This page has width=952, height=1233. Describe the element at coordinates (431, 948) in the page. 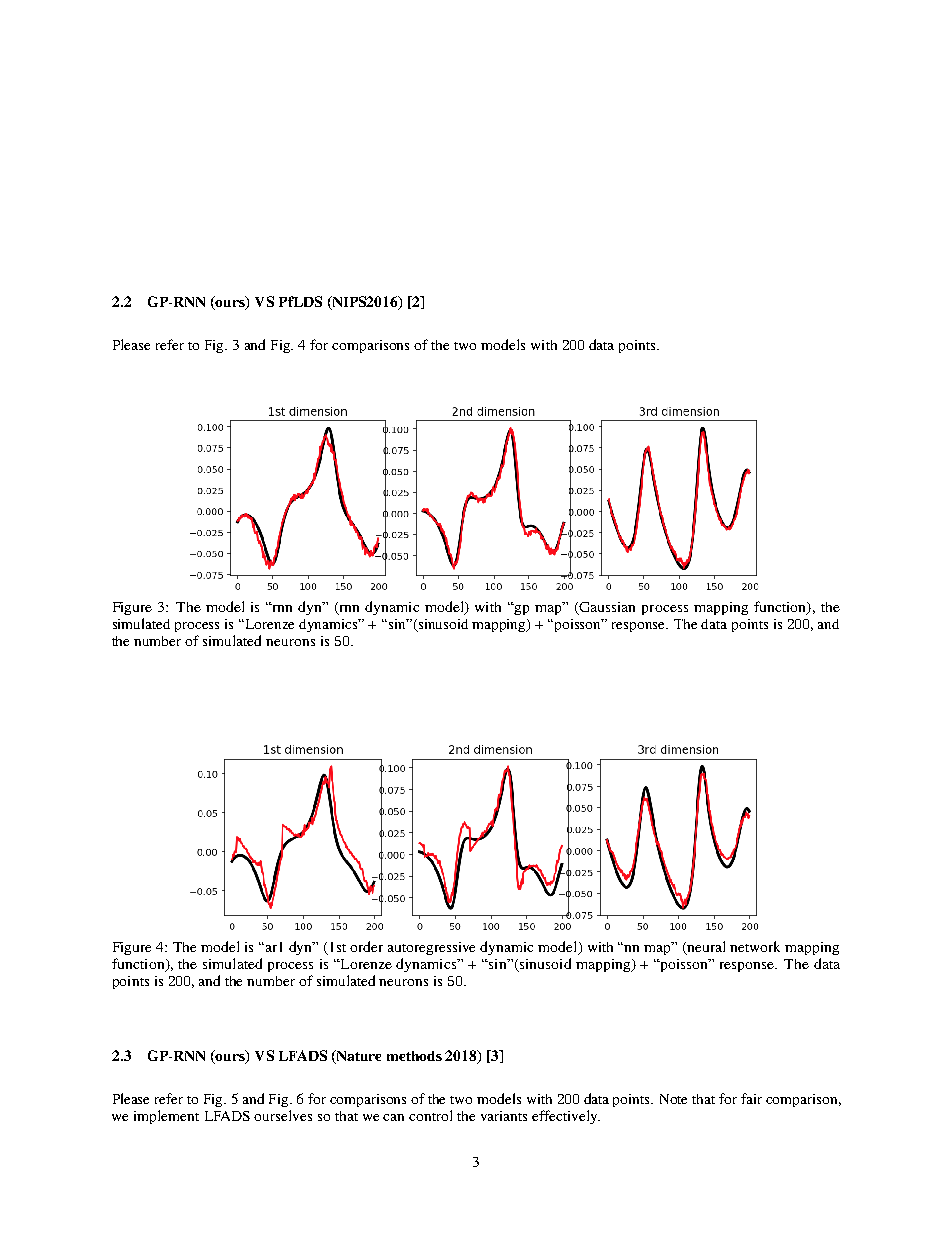

I see `autoregressive` at that location.
